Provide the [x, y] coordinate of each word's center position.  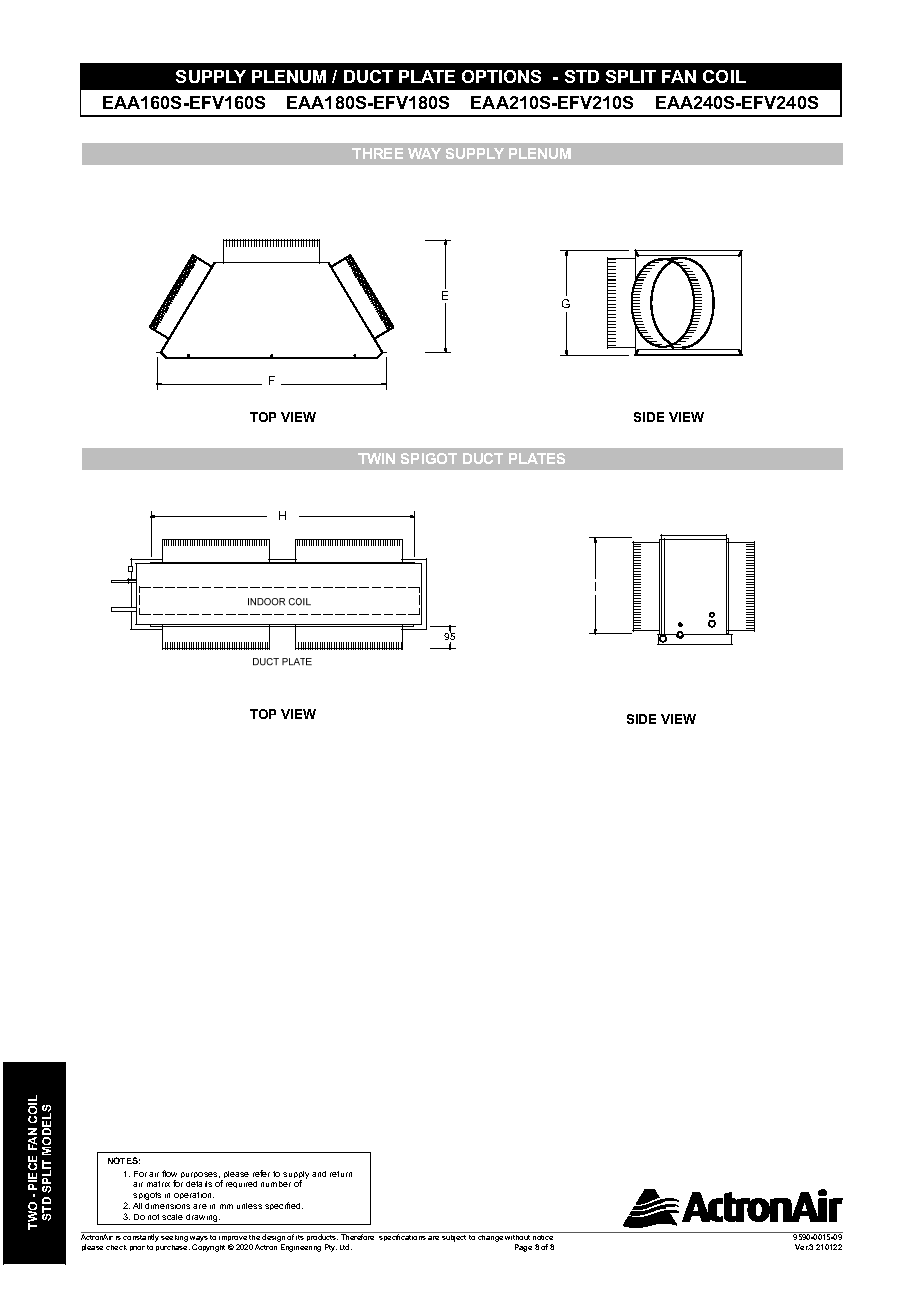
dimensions [167, 1206]
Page [523, 1248]
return [341, 1174]
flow [169, 1173]
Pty [331, 1248]
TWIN [376, 458]
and [319, 1174]
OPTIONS [501, 76]
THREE [377, 153]
